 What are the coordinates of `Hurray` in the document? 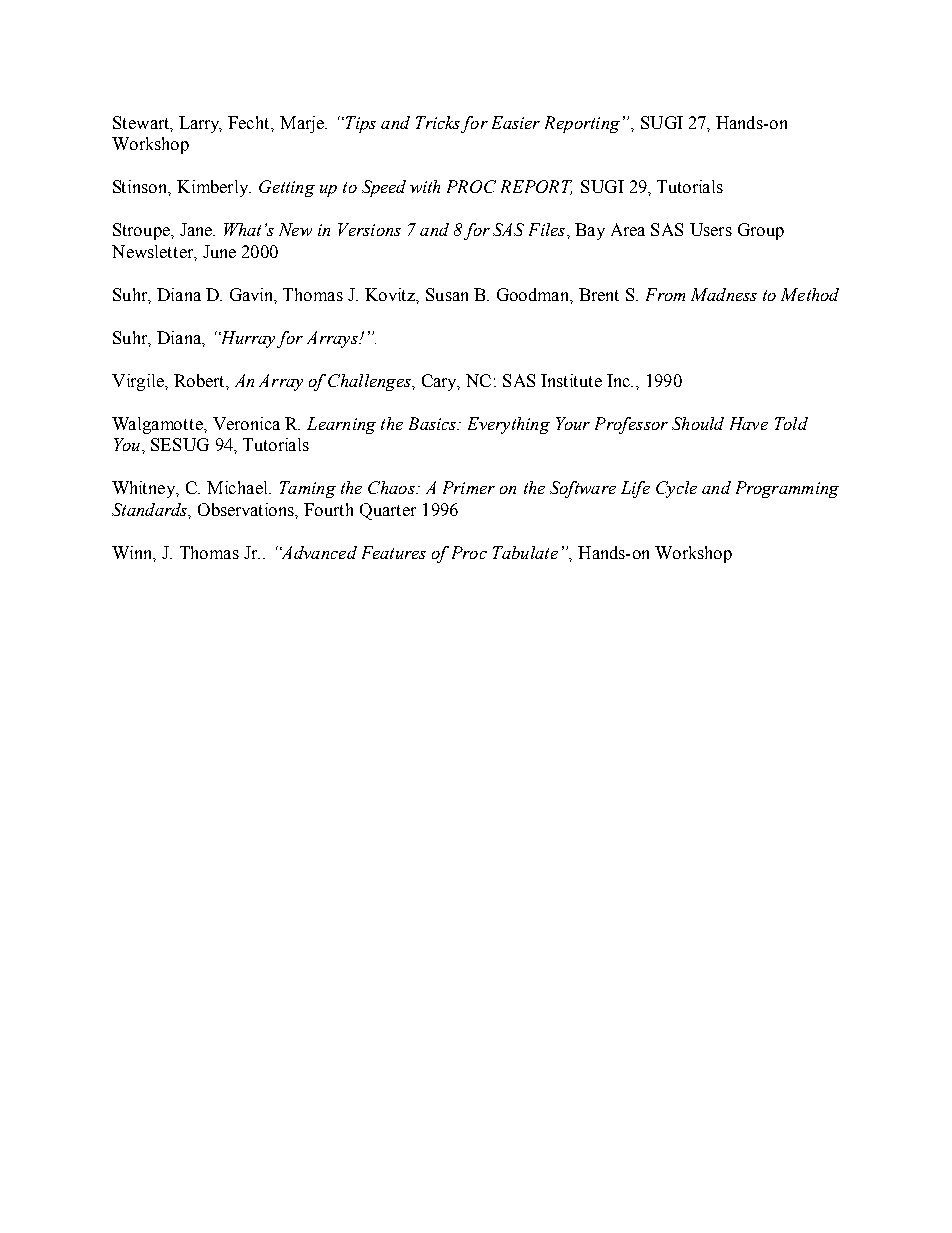 It's located at (247, 339).
